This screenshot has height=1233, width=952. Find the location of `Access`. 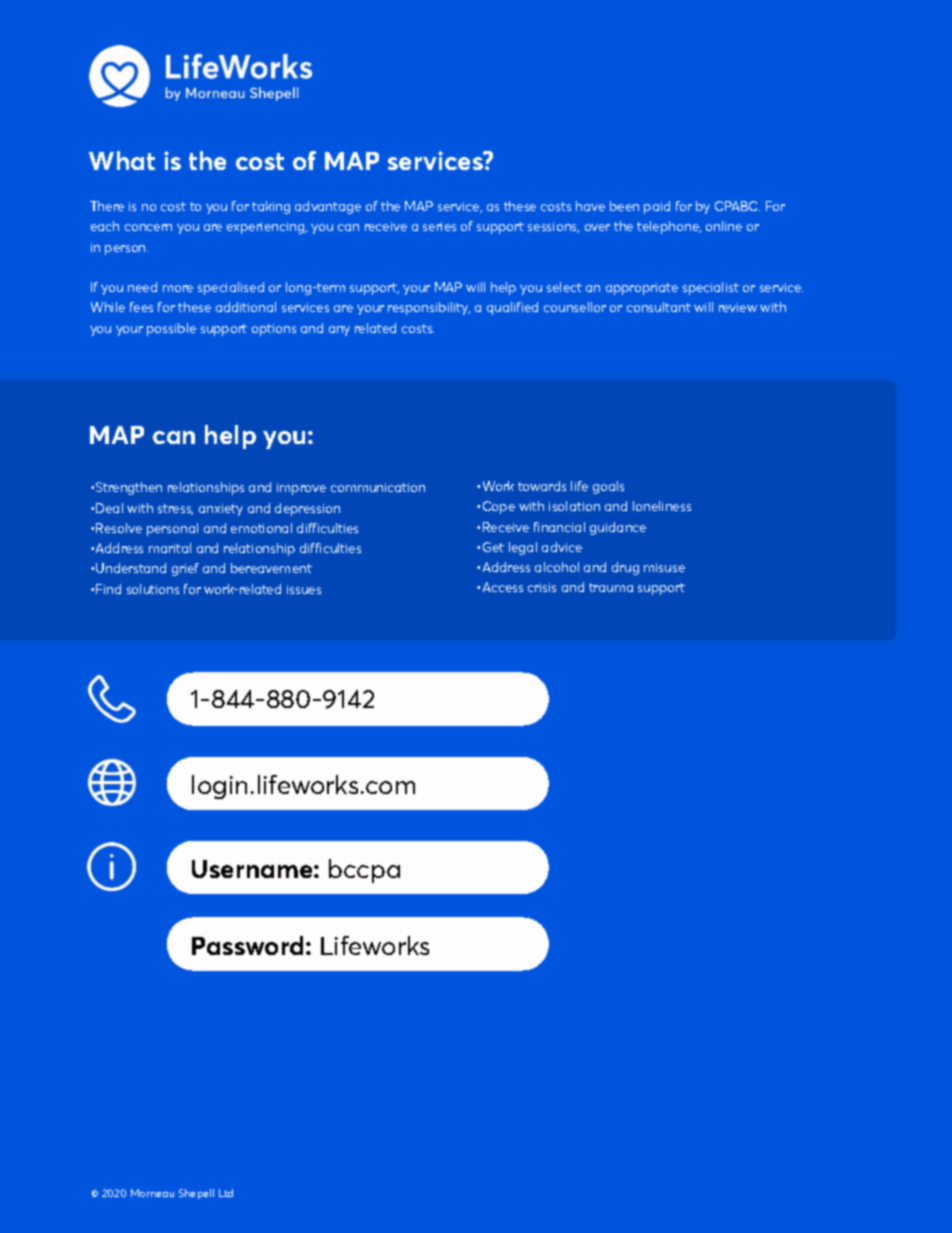

Access is located at coordinates (503, 587).
